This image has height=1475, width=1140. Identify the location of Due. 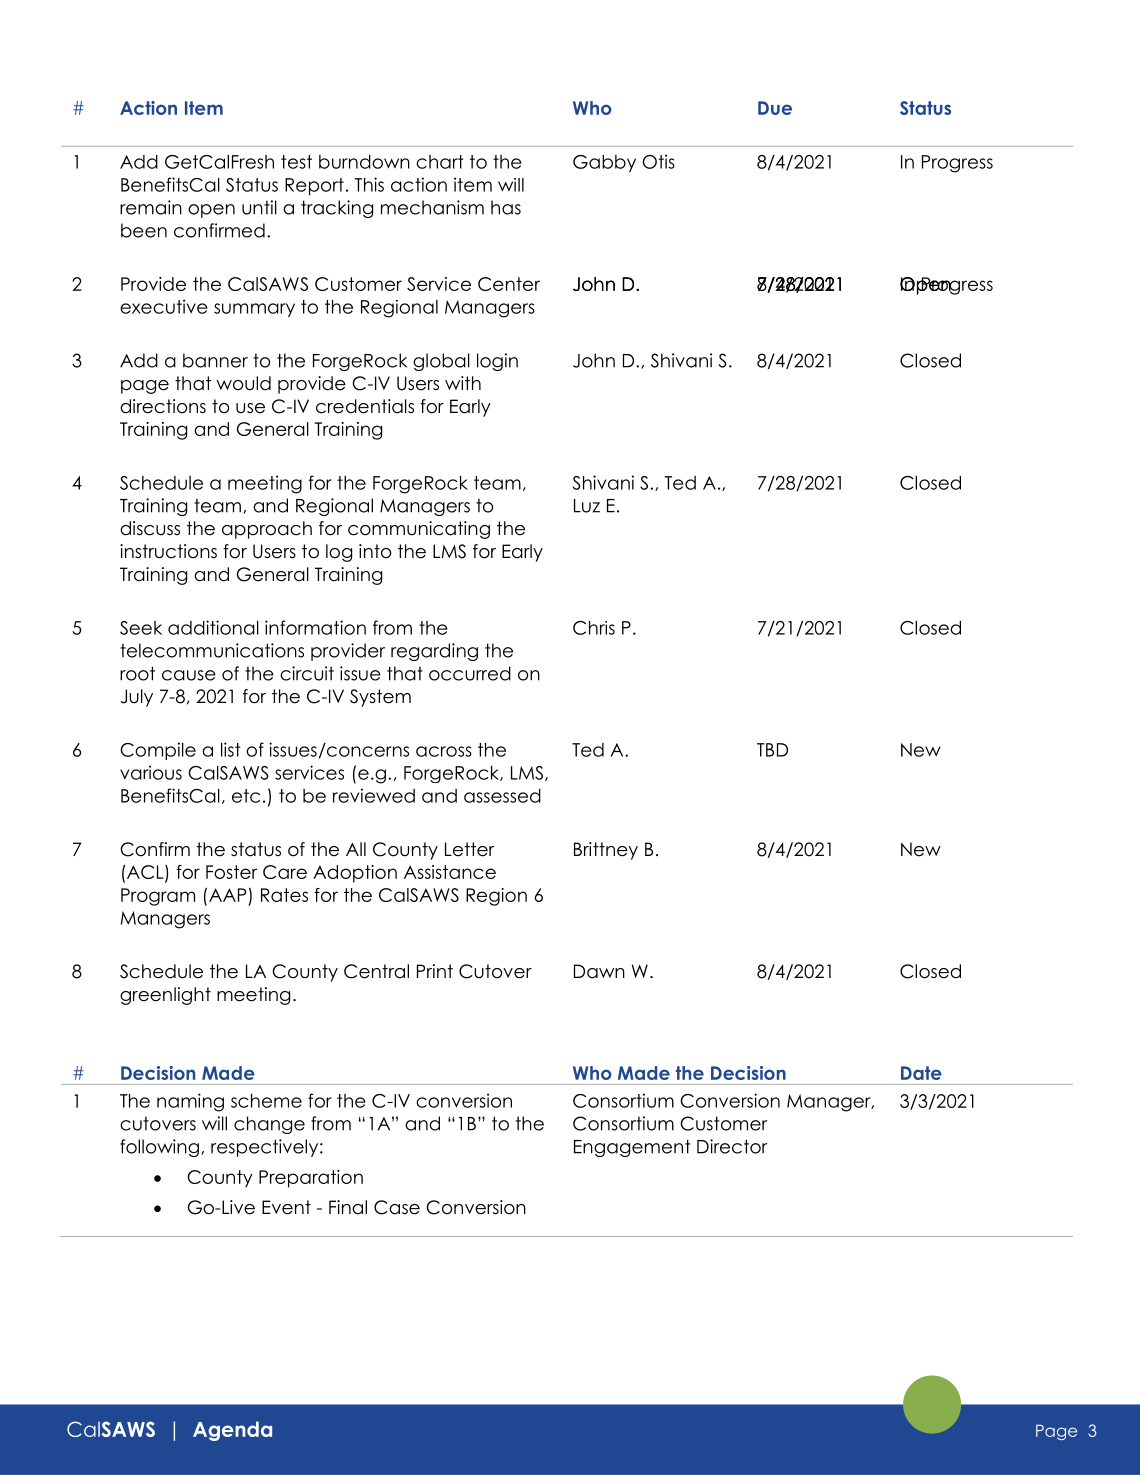
(775, 108).
